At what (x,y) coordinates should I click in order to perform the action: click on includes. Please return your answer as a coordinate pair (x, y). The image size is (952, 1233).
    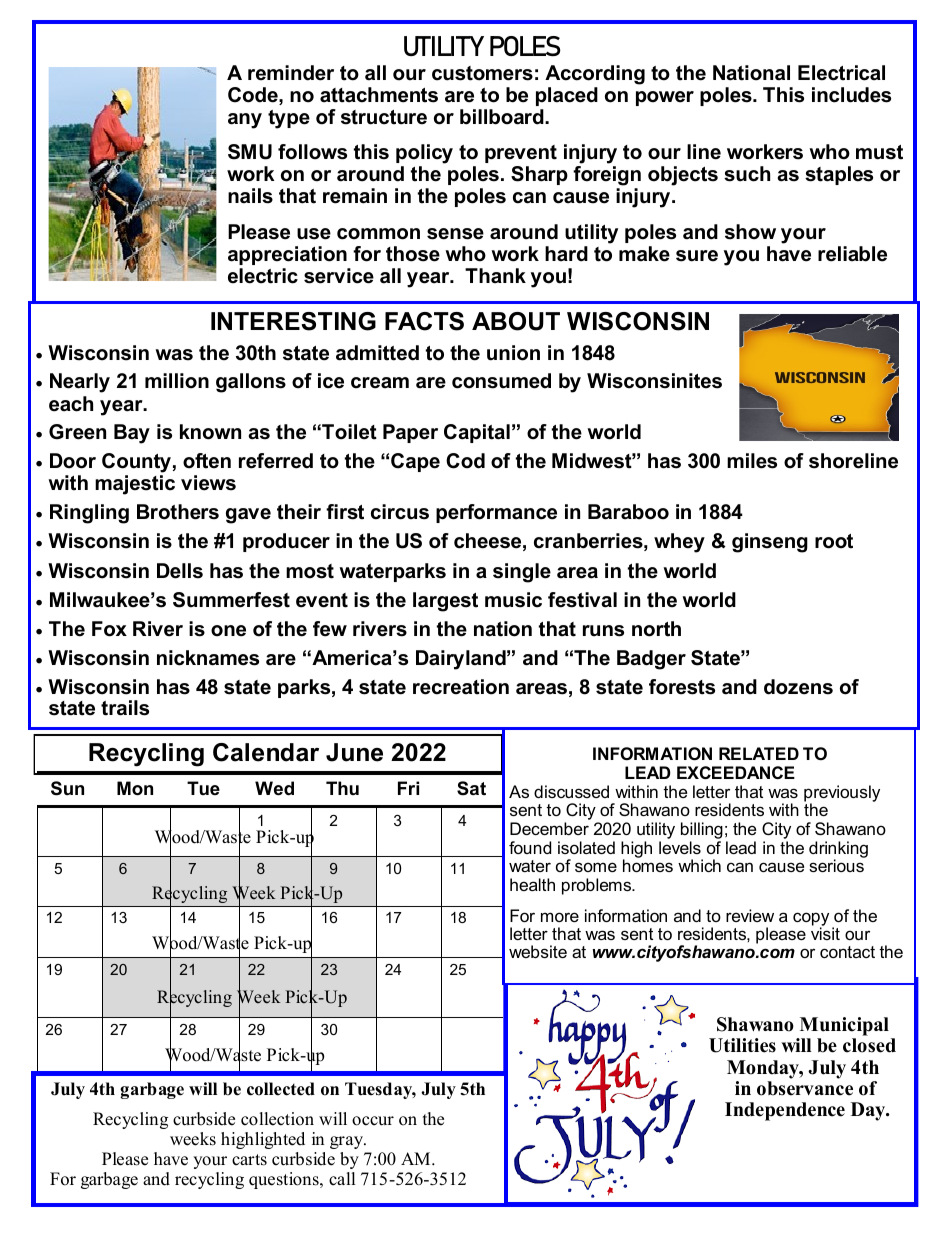
    Looking at the image, I should click on (851, 95).
